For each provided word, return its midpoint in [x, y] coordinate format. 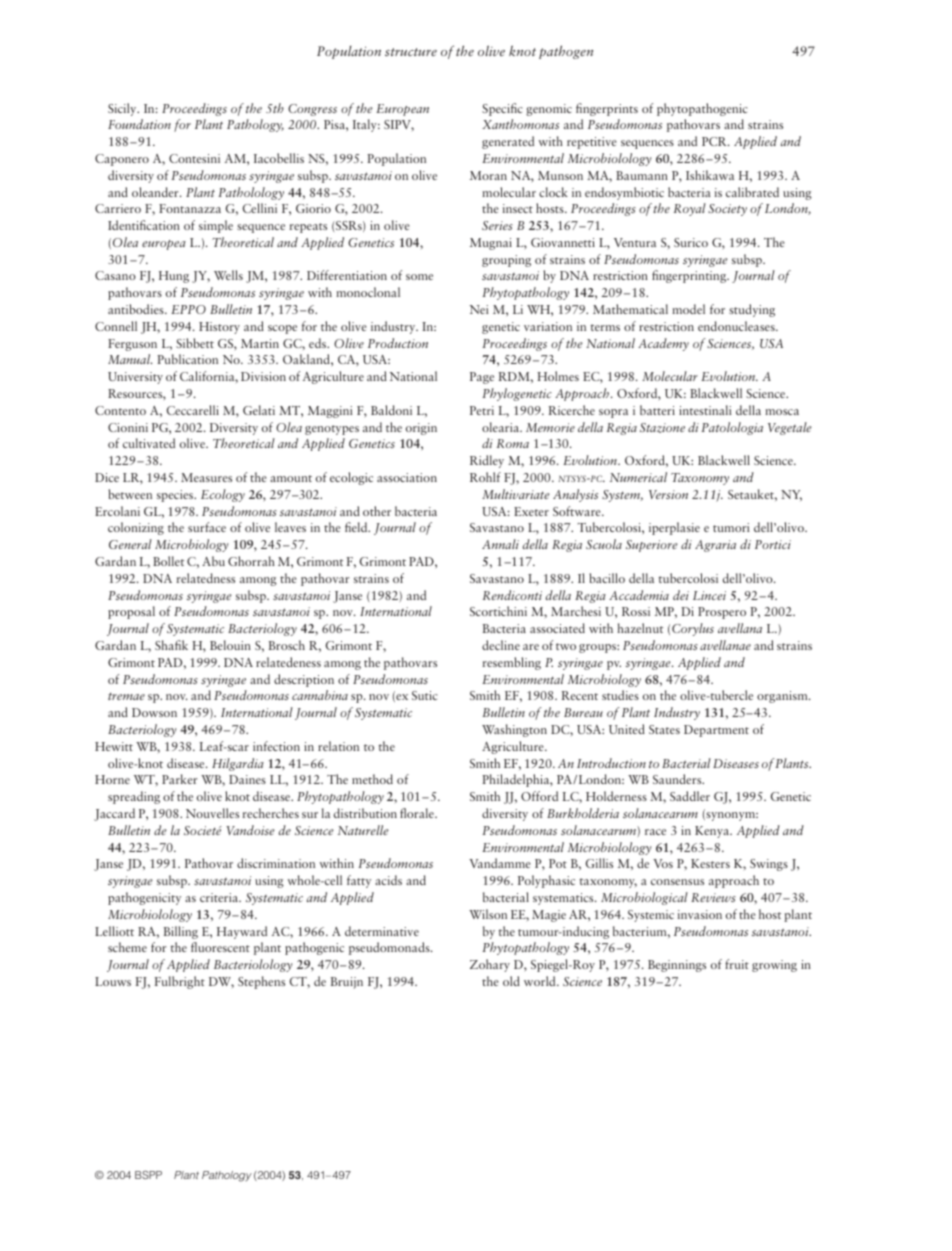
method [372, 779]
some [419, 277]
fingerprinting [690, 276]
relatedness [205, 578]
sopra [613, 413]
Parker [180, 779]
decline [501, 645]
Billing [181, 932]
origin [421, 429]
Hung [174, 277]
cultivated [149, 443]
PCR [715, 141]
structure [411, 52]
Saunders [678, 779]
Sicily [123, 109]
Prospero [722, 613]
